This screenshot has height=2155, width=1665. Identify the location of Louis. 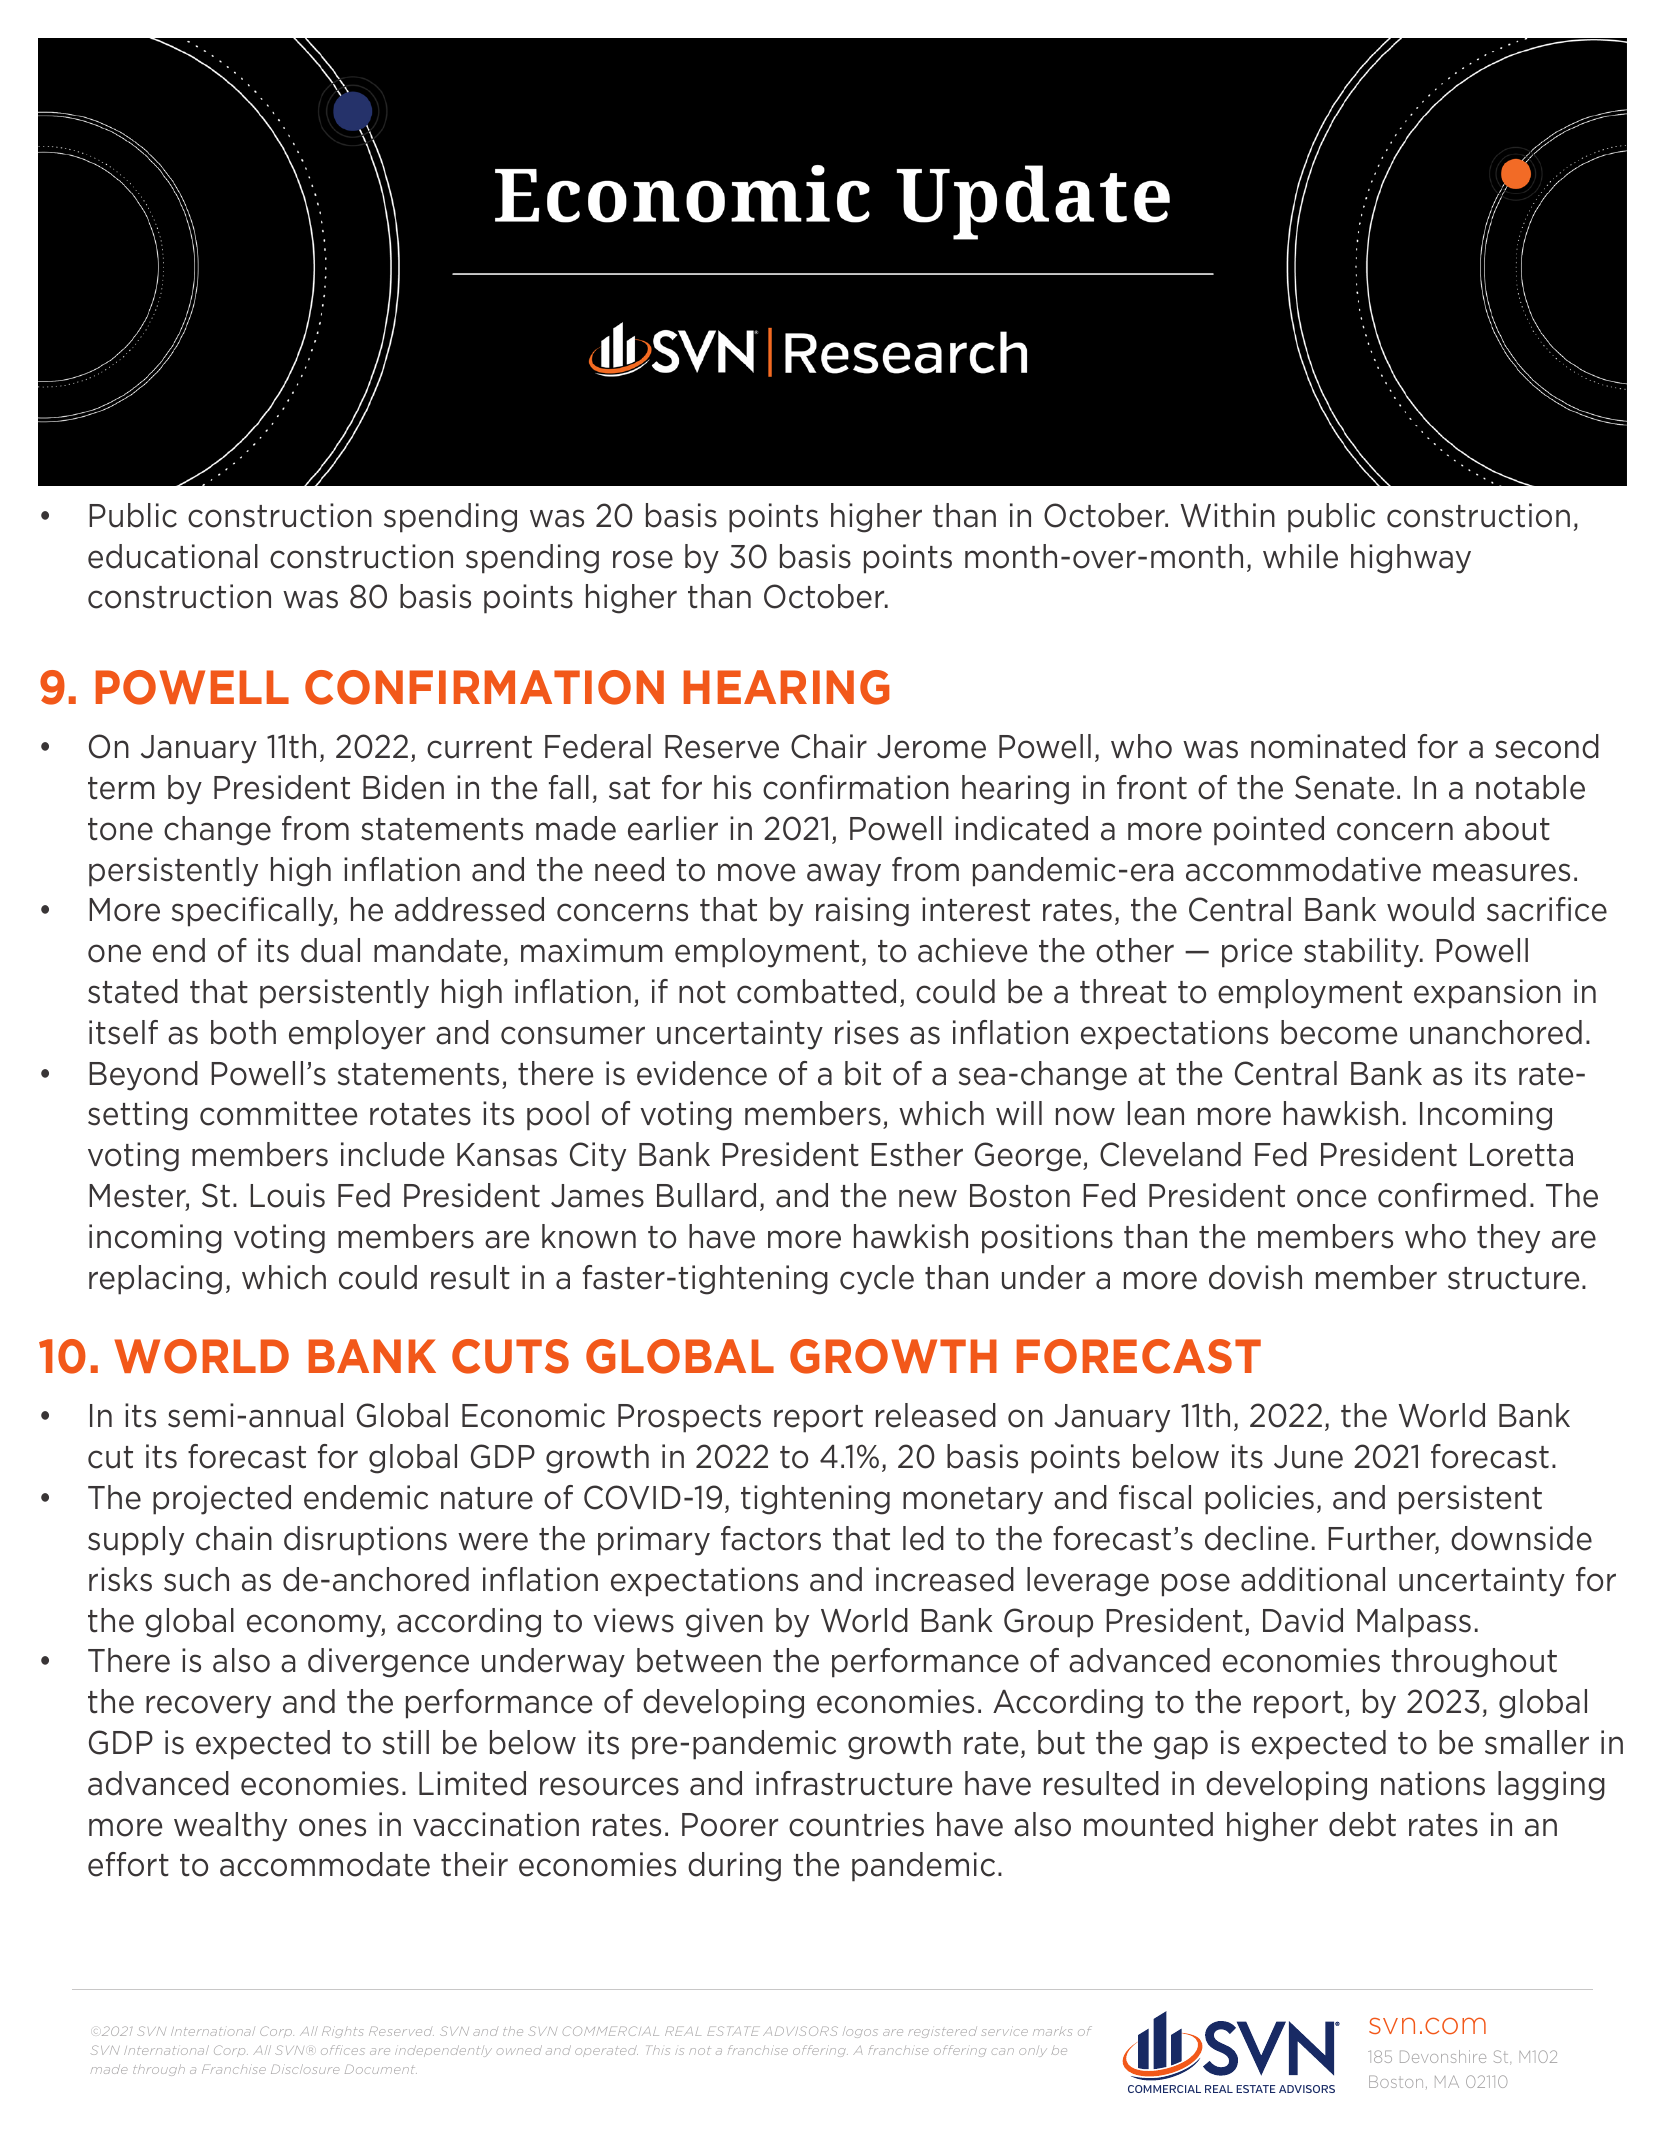
(287, 1195).
